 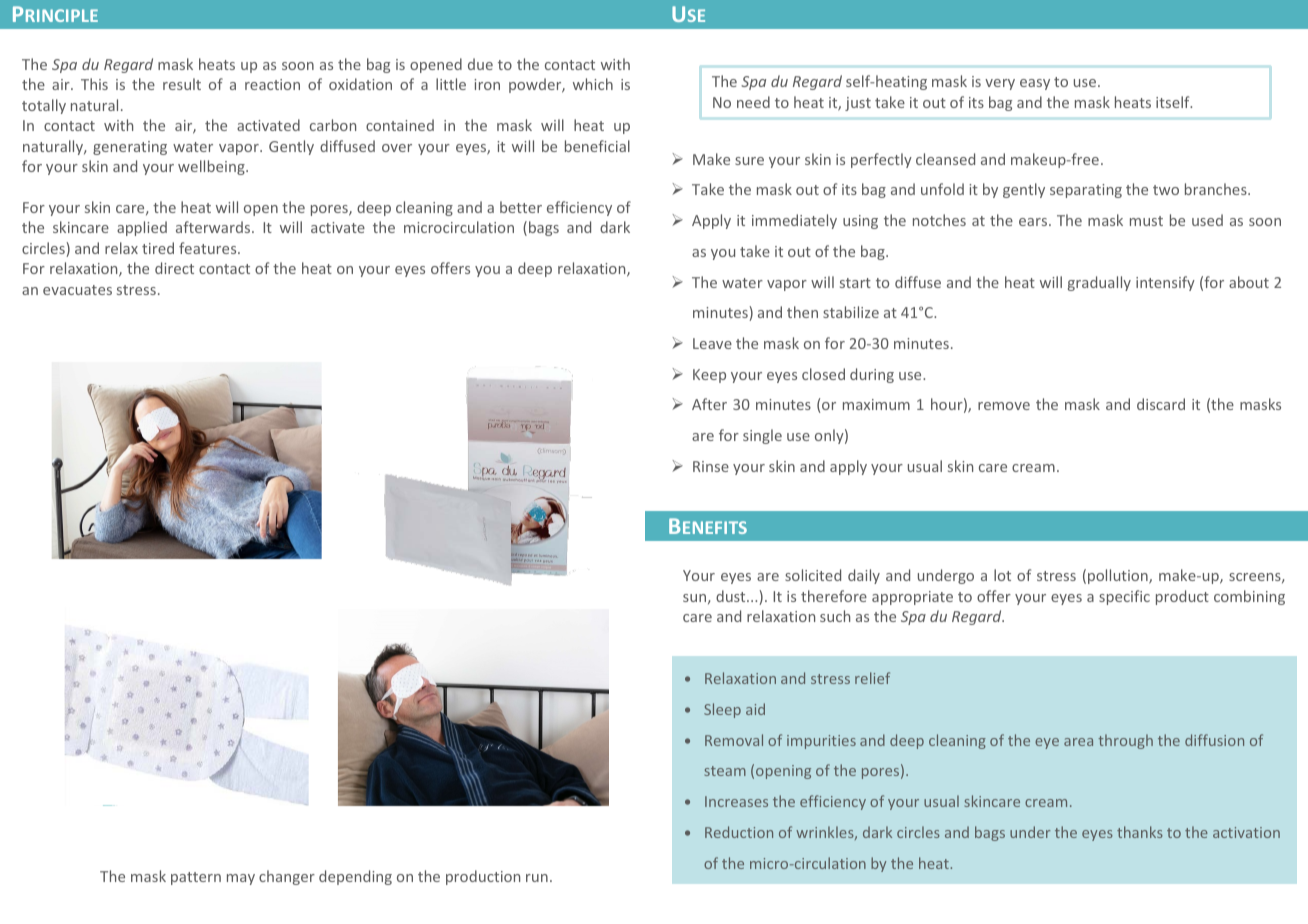 I want to click on easy, so click(x=1035, y=84).
